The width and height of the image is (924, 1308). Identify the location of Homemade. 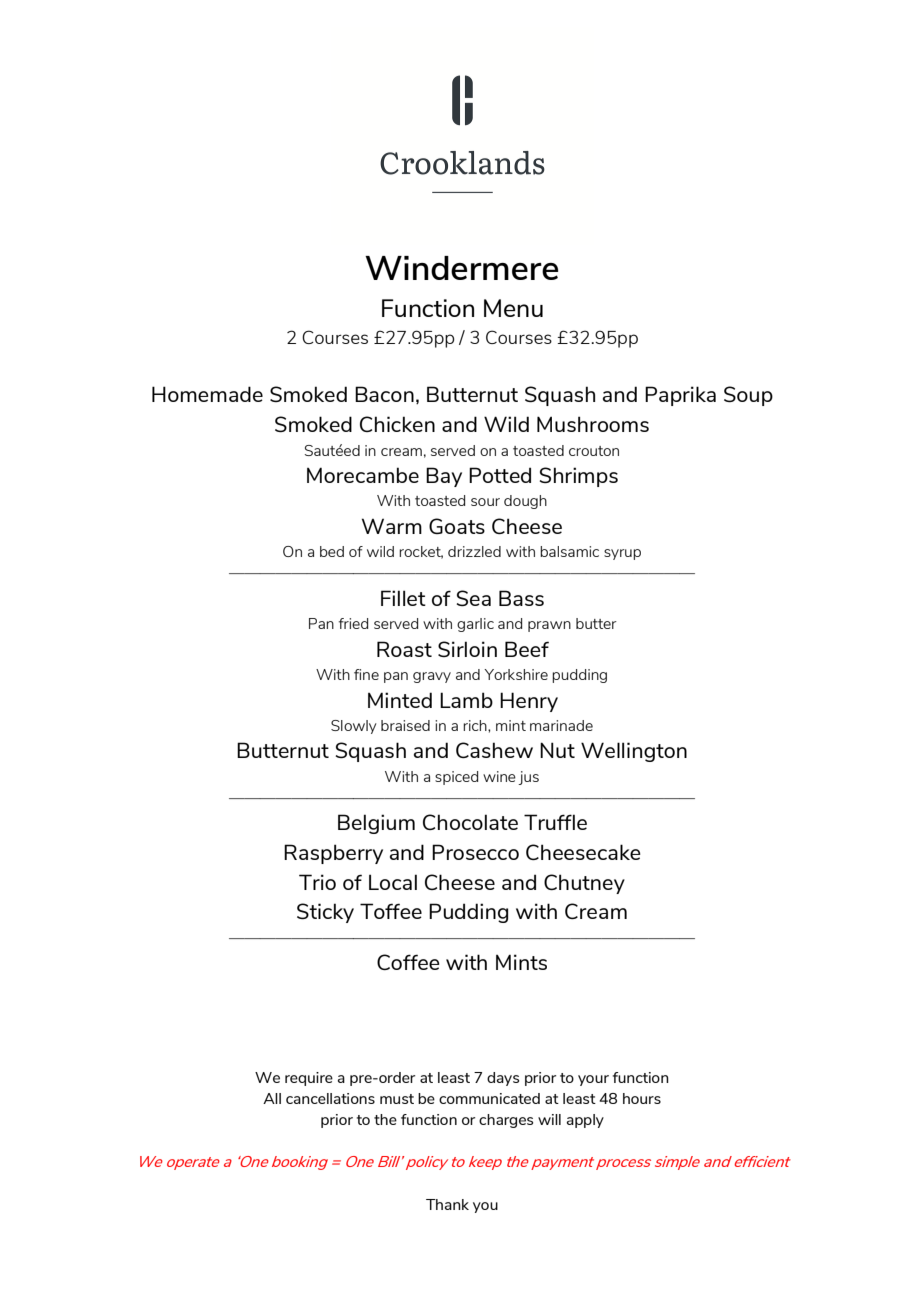
(207, 394).
